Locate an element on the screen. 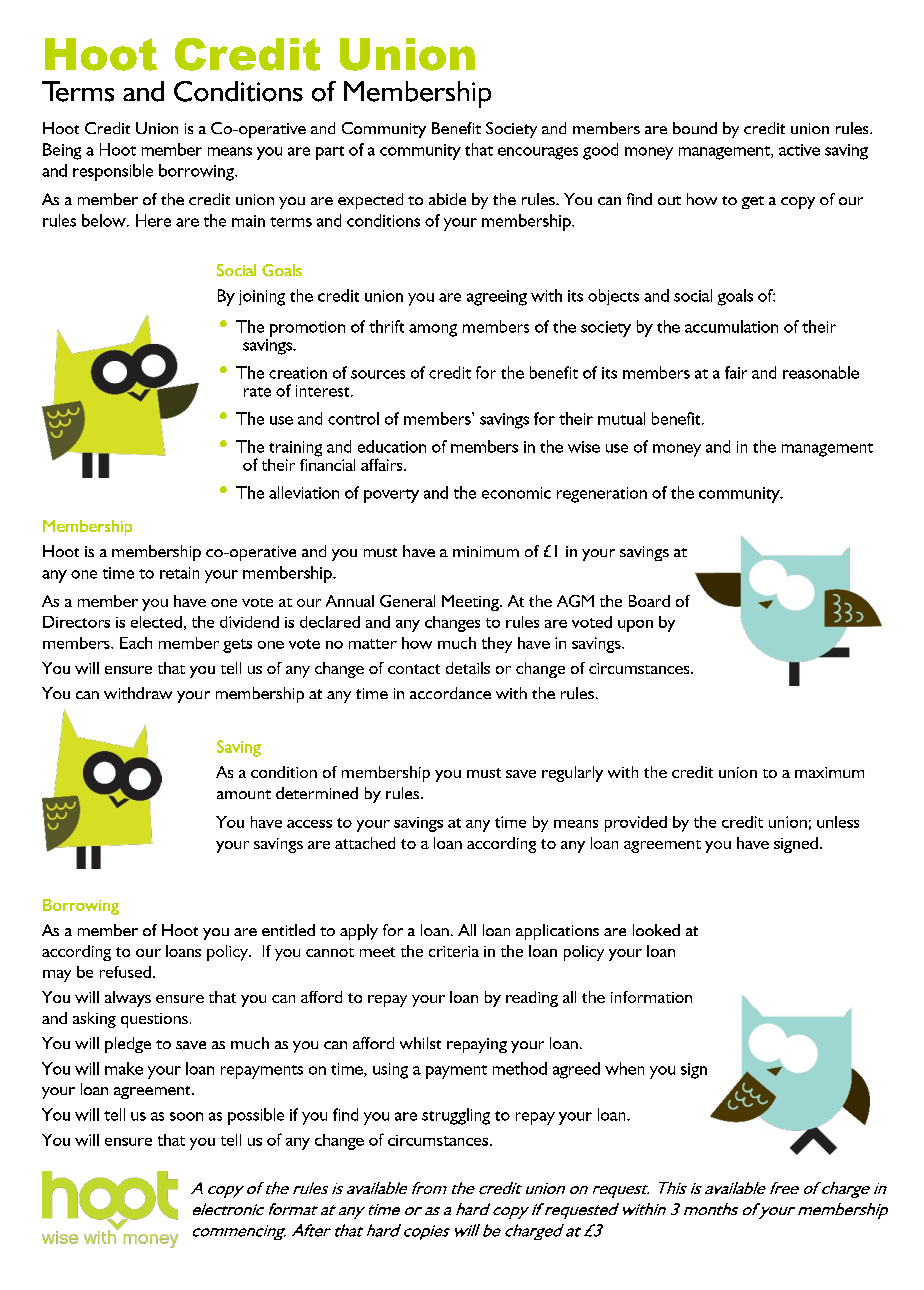  unless is located at coordinates (838, 822).
